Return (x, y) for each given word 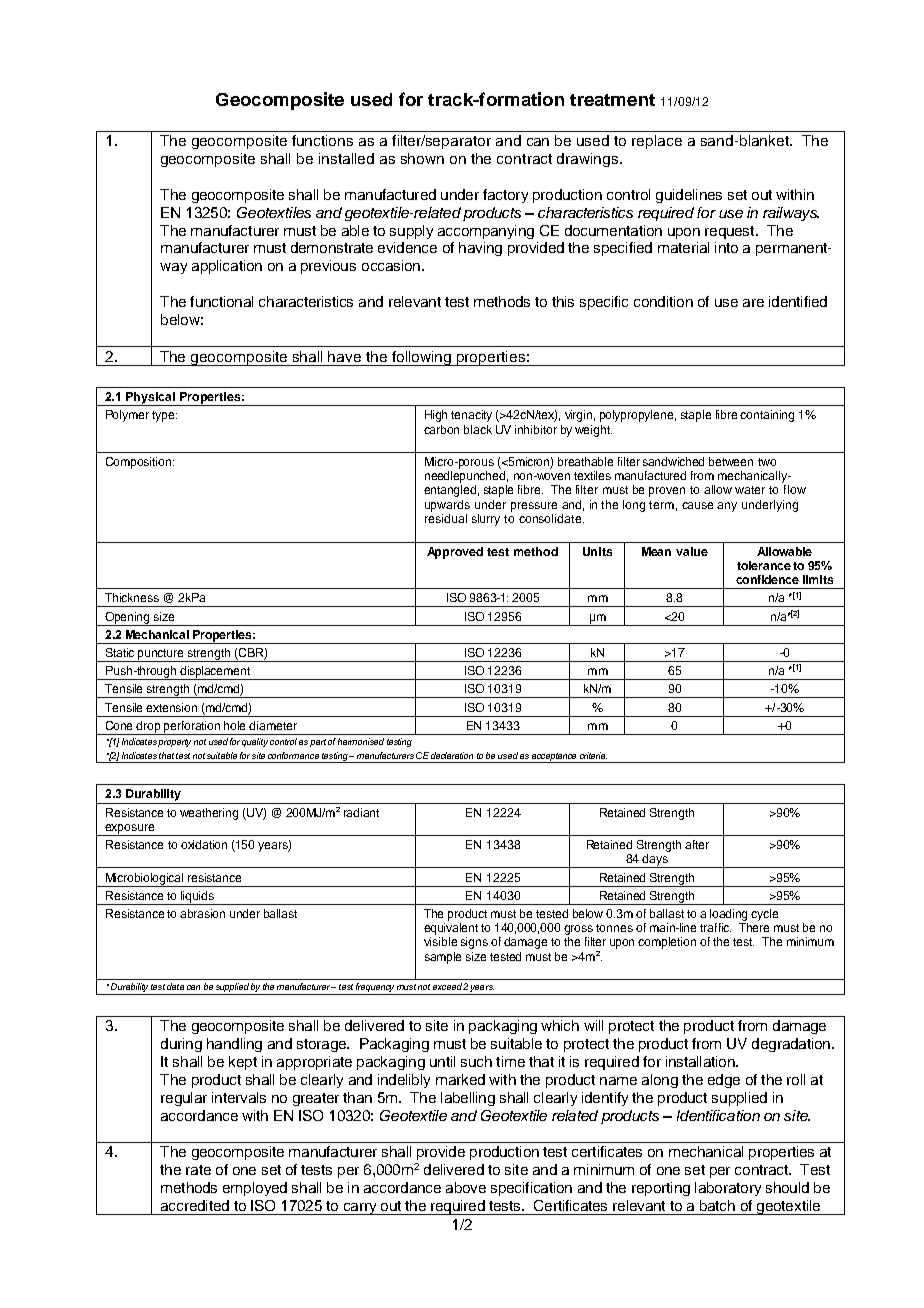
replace (657, 142)
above (466, 1187)
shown (422, 158)
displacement (215, 673)
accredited (195, 1205)
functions (322, 140)
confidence (767, 579)
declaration (452, 755)
